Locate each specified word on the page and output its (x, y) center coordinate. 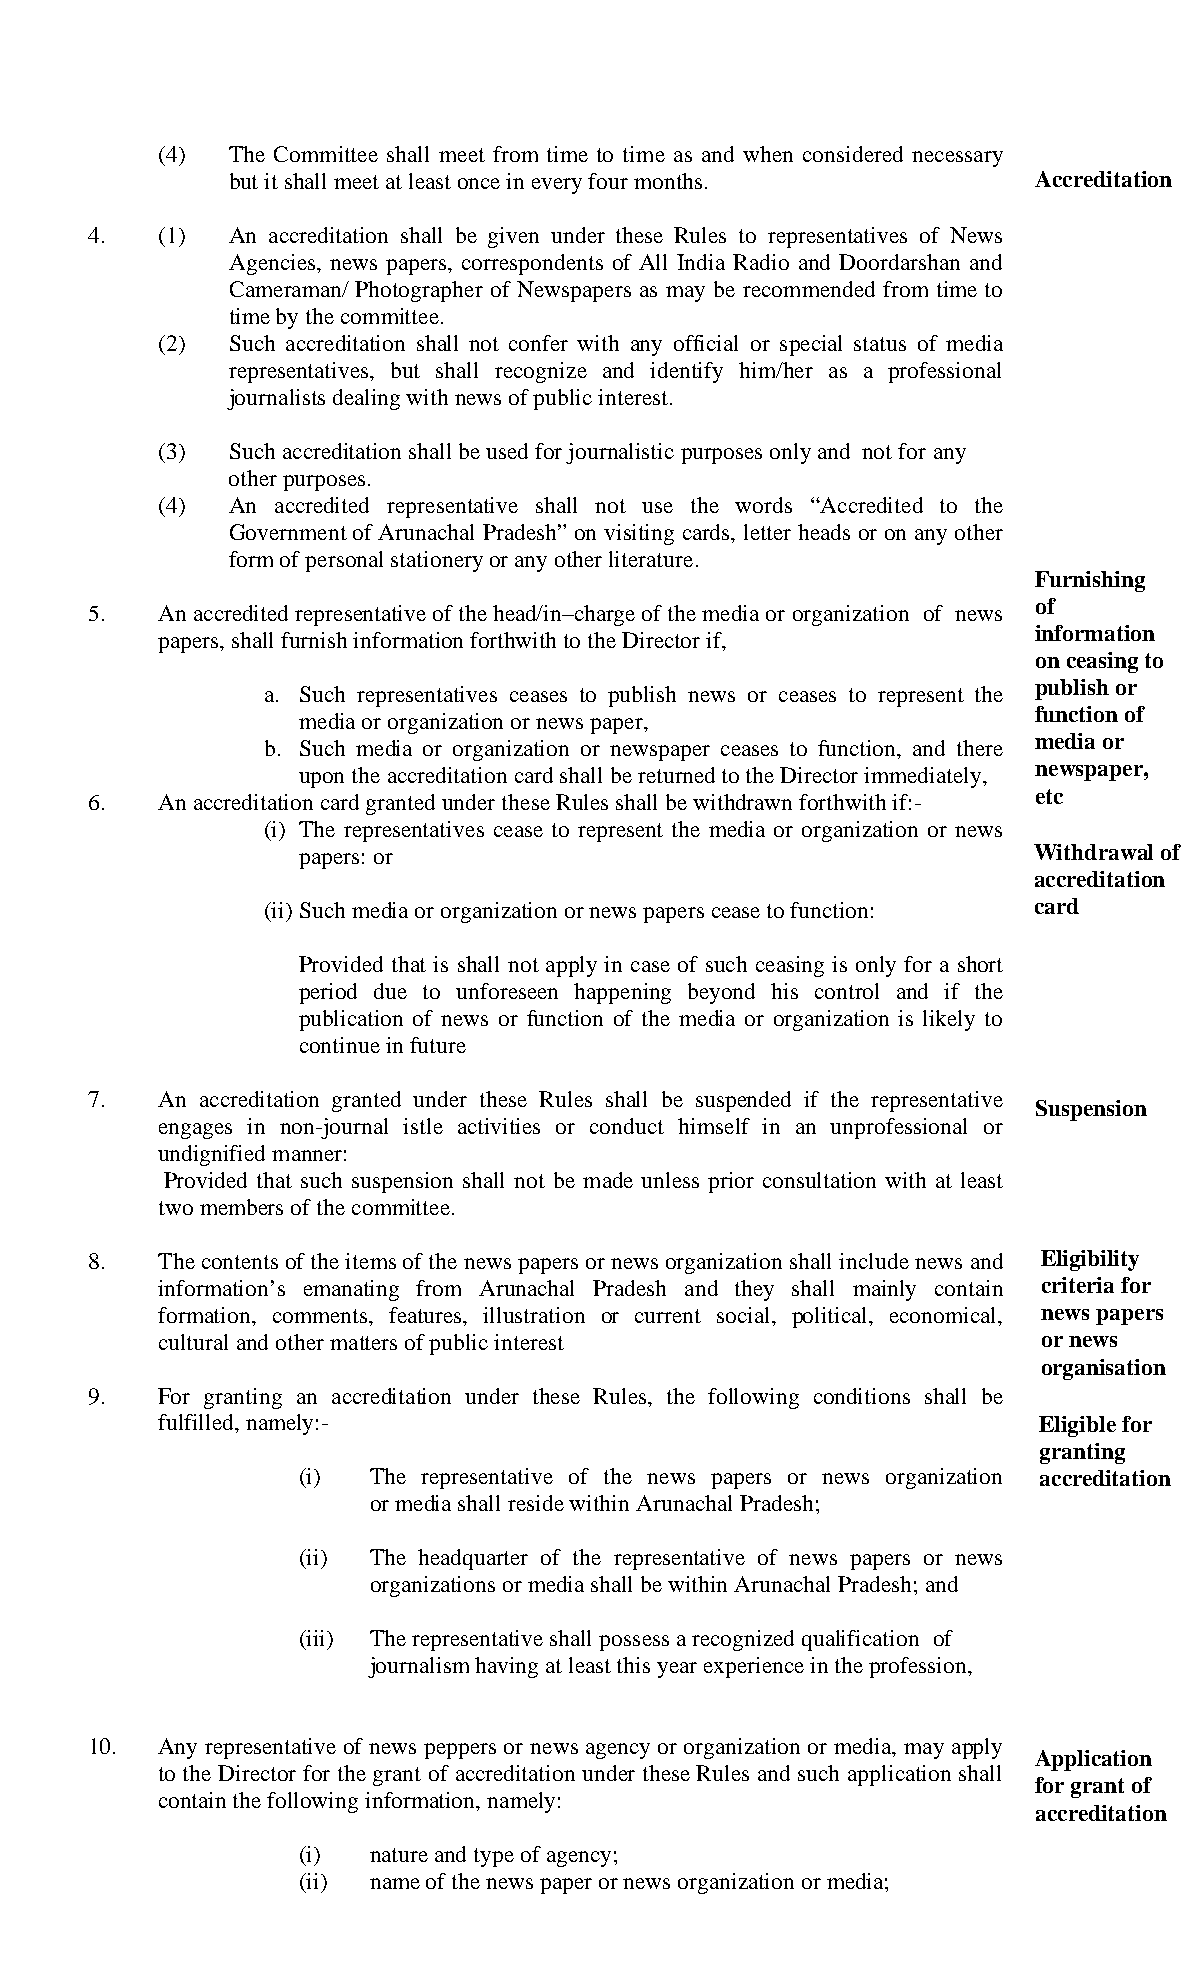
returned (676, 775)
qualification (860, 1640)
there (980, 748)
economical (945, 1315)
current (668, 1316)
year (677, 1670)
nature (399, 1855)
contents (240, 1262)
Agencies (273, 264)
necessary (957, 159)
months (668, 181)
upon (321, 780)
